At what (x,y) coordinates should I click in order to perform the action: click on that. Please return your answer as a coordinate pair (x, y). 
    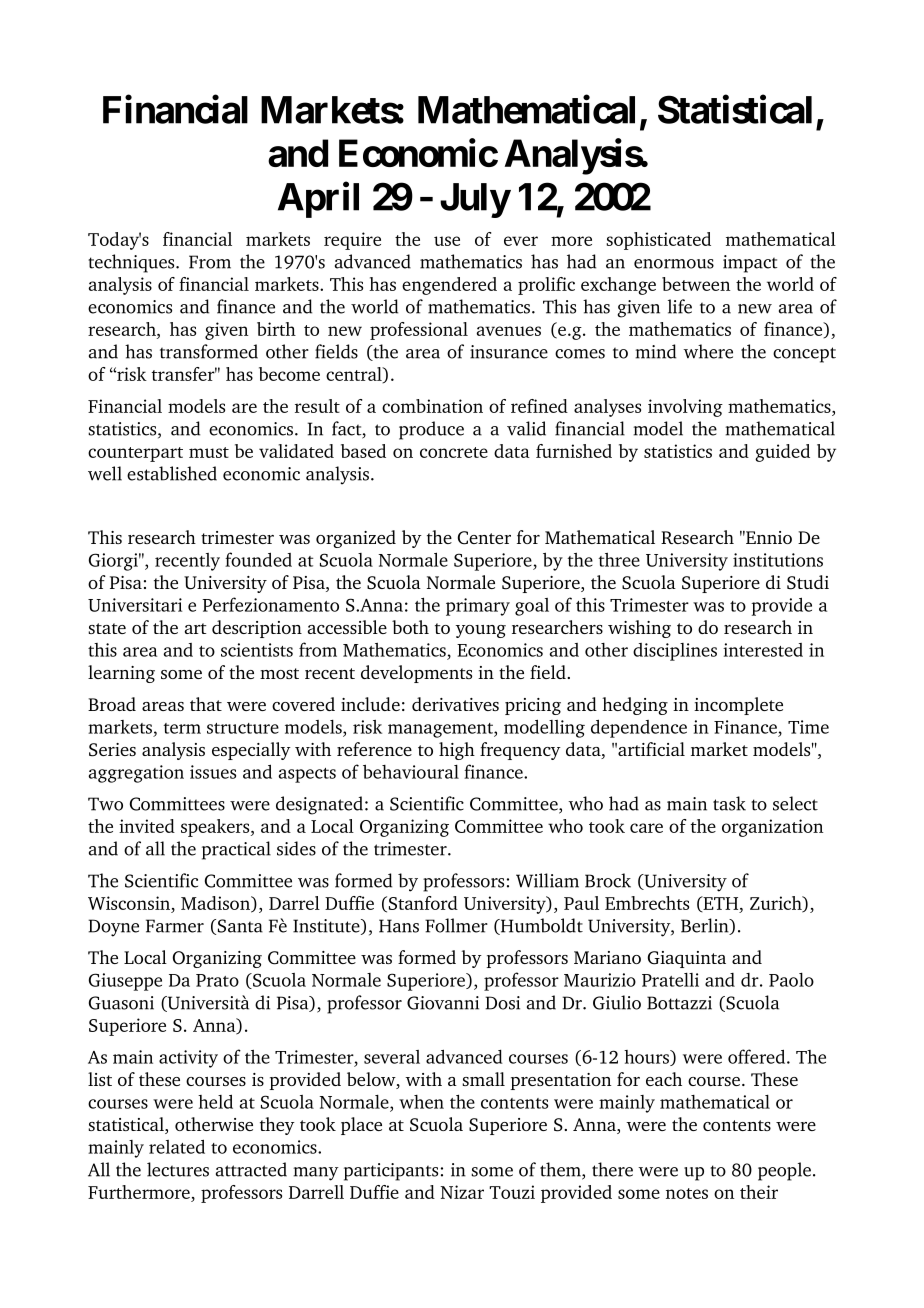
    Looking at the image, I should click on (206, 704).
